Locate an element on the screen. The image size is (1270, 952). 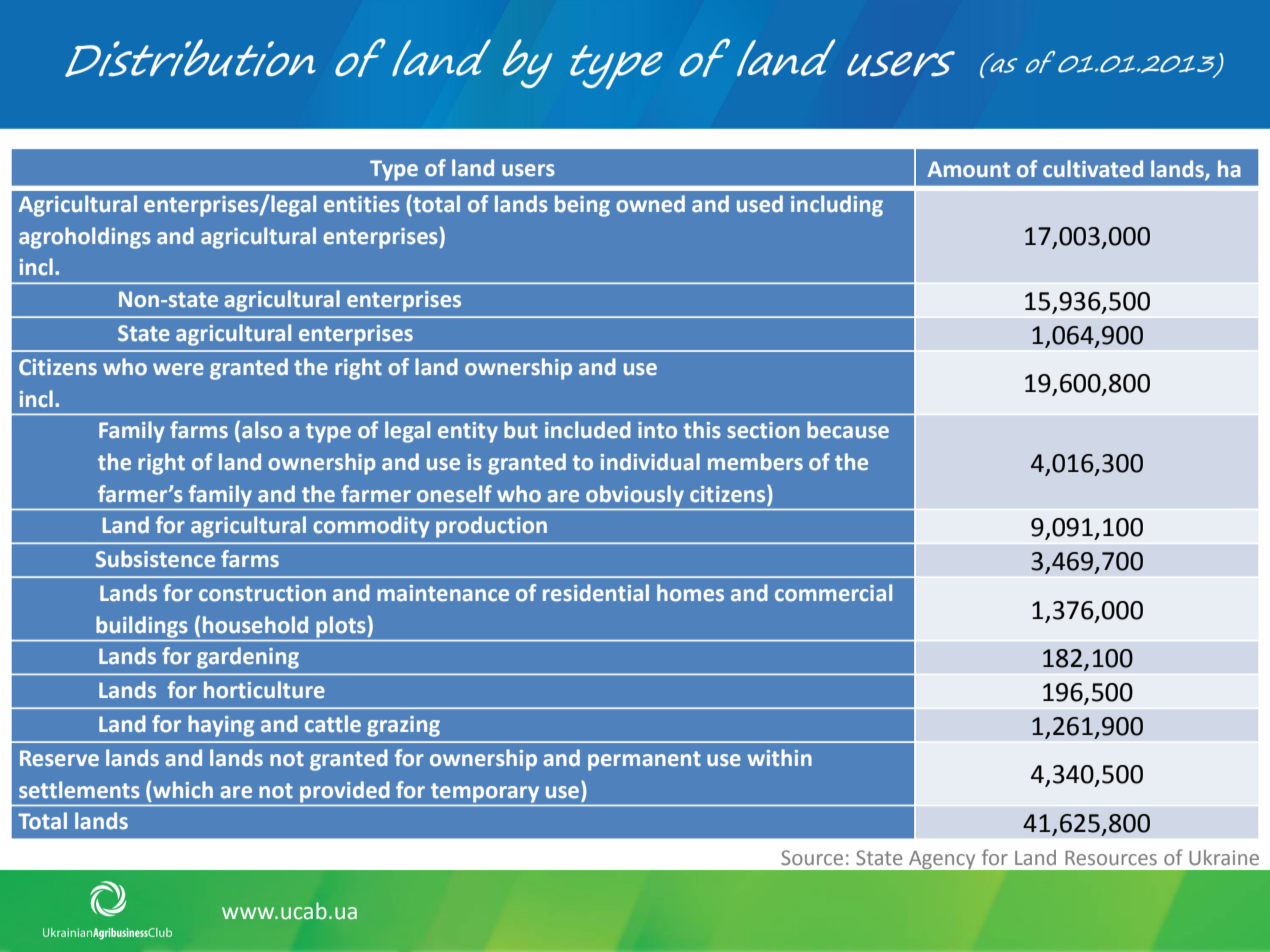
because is located at coordinates (848, 430).
